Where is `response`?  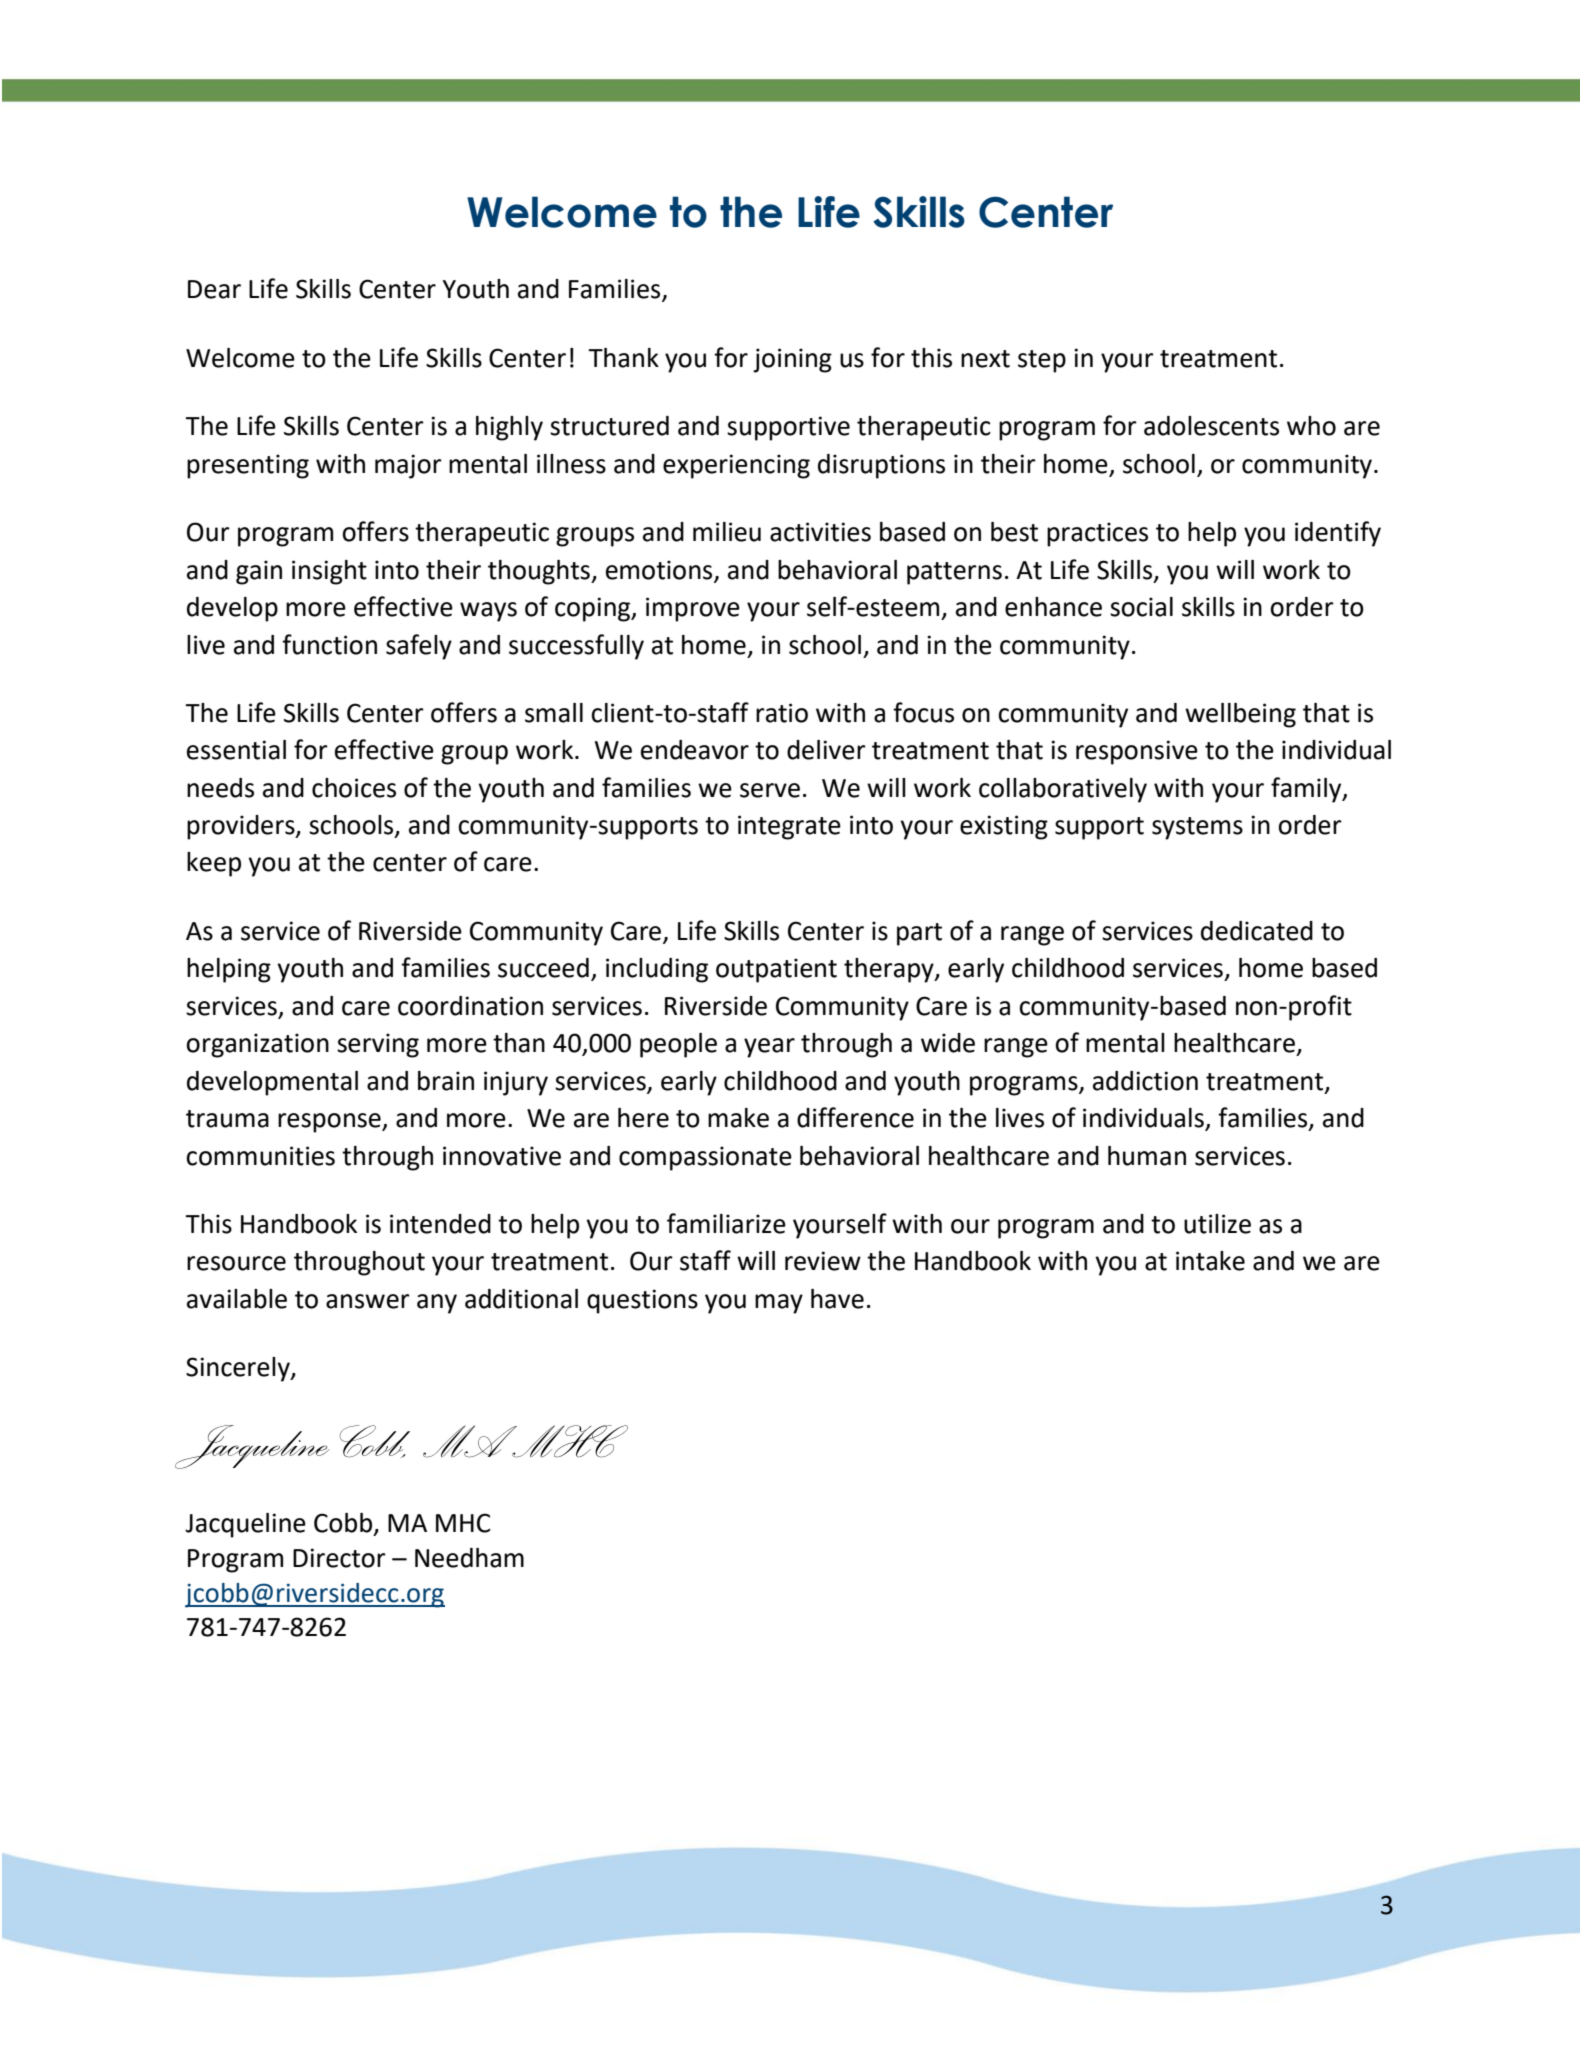
response is located at coordinates (330, 1123).
